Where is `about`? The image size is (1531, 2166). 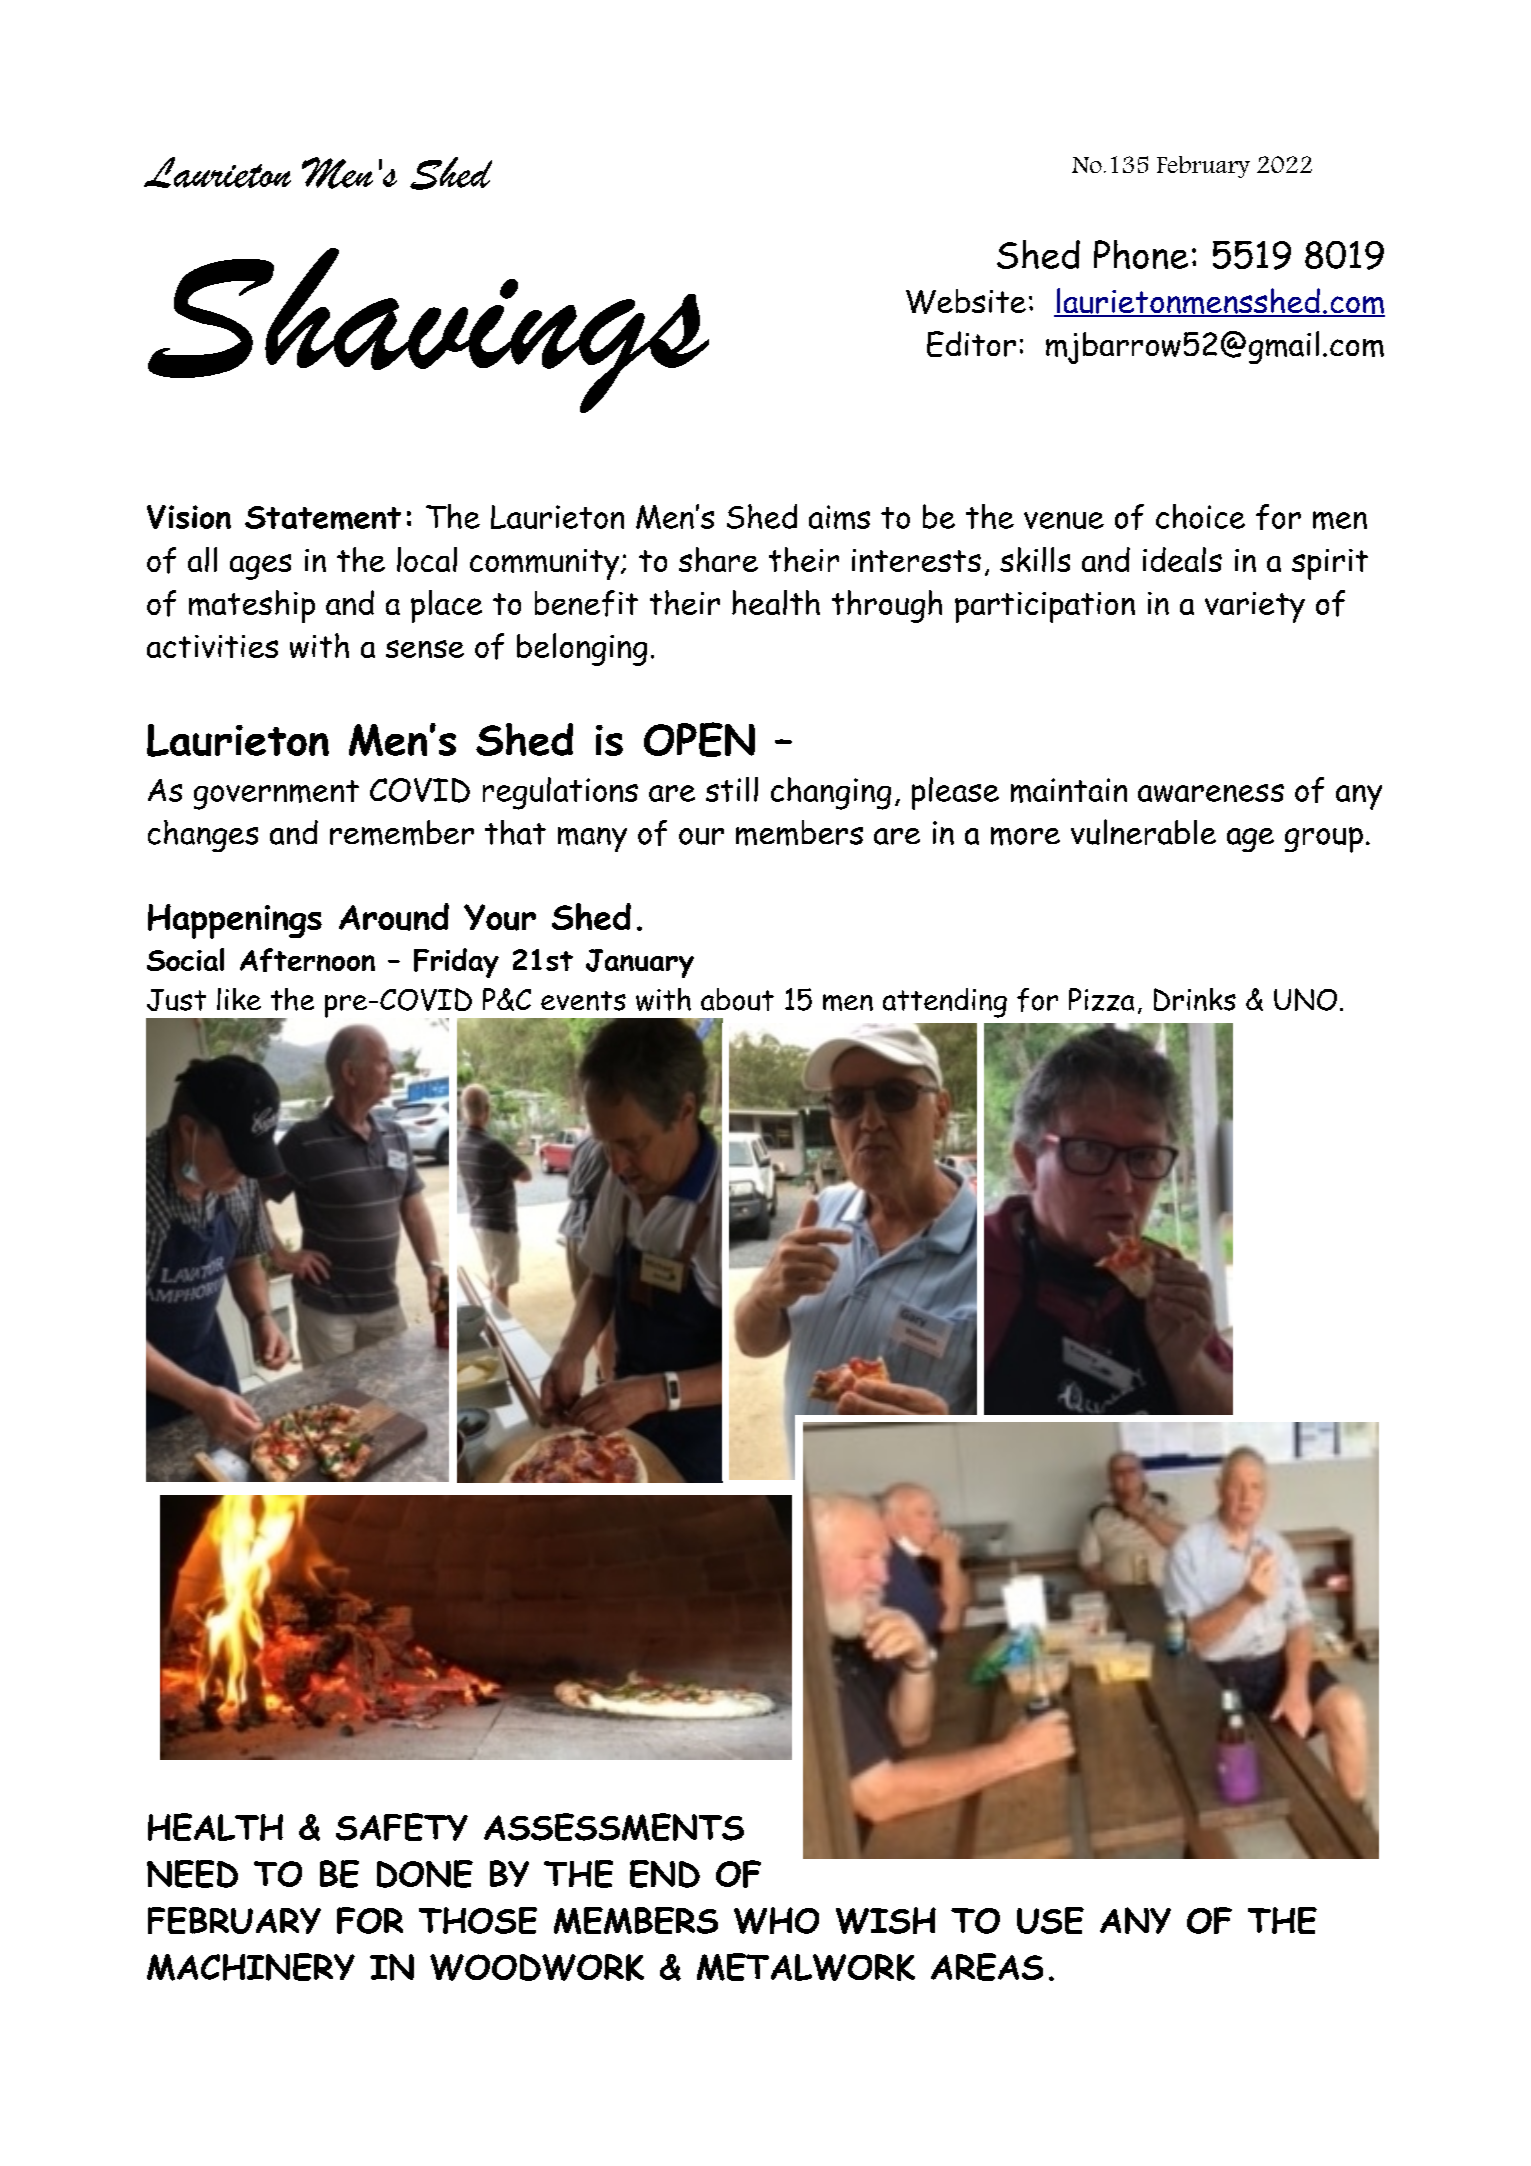
about is located at coordinates (737, 999).
